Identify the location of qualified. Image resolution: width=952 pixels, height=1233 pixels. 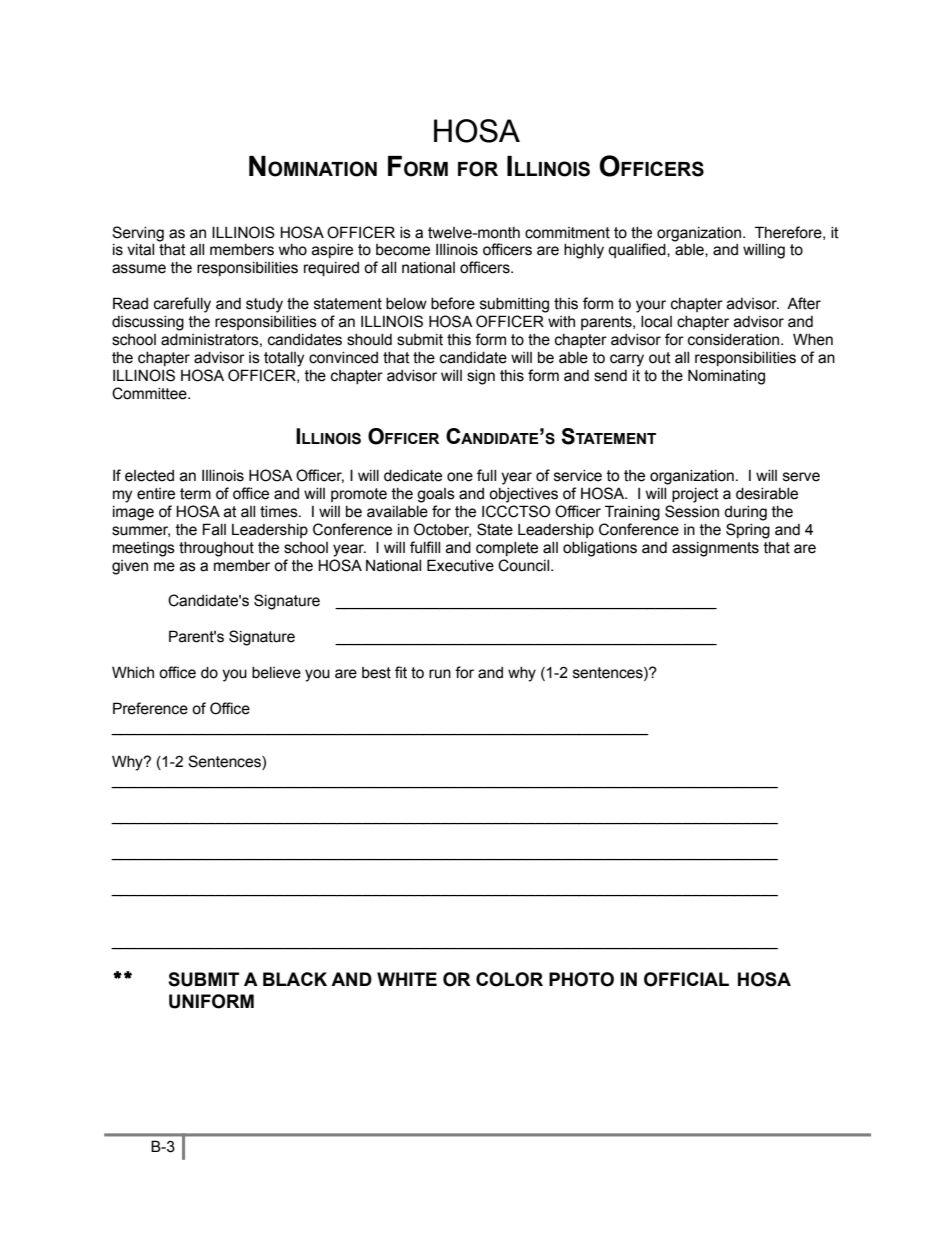
(638, 250).
